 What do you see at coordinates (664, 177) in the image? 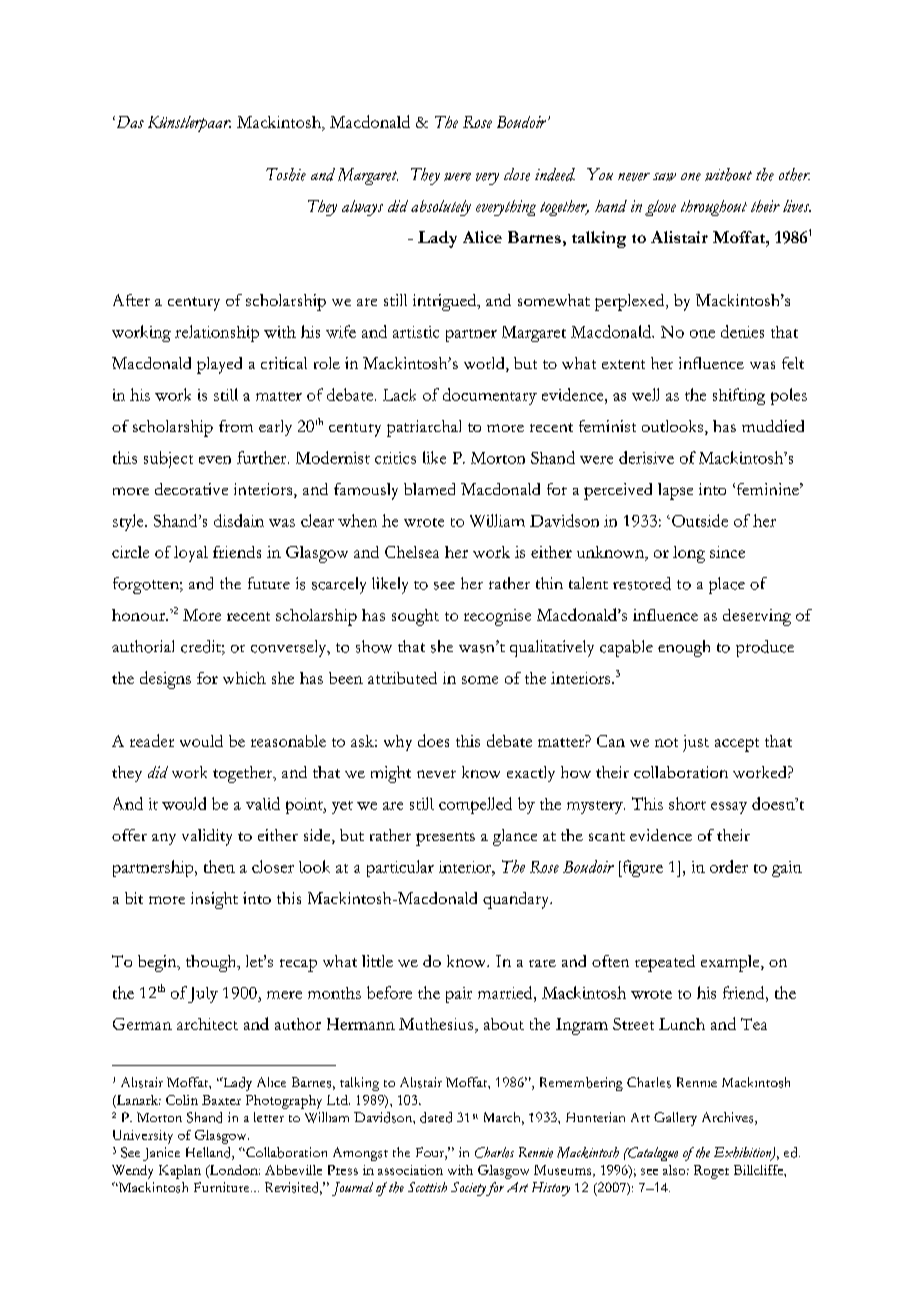
I see `saw` at bounding box center [664, 177].
